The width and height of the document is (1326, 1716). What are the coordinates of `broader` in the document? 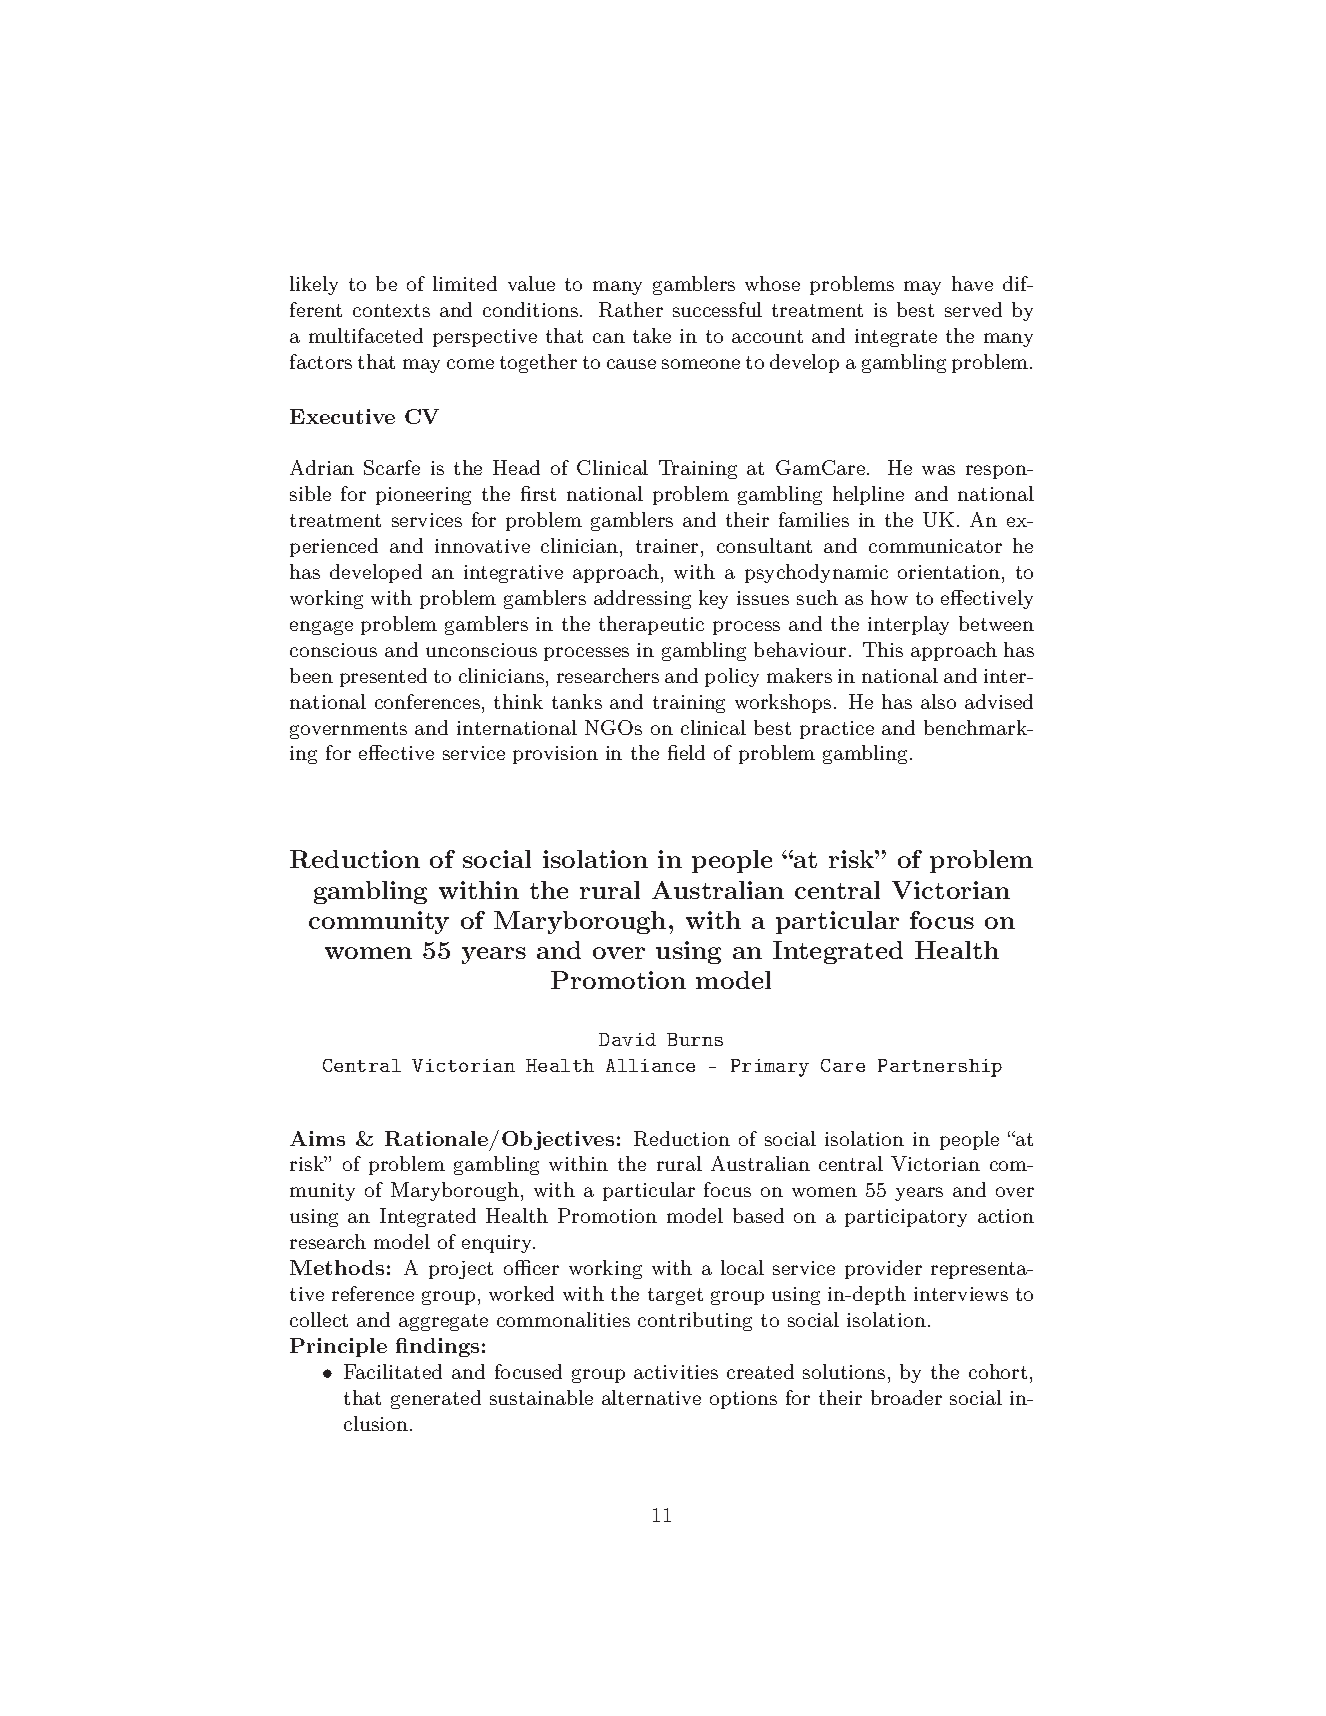 It's located at (906, 1397).
